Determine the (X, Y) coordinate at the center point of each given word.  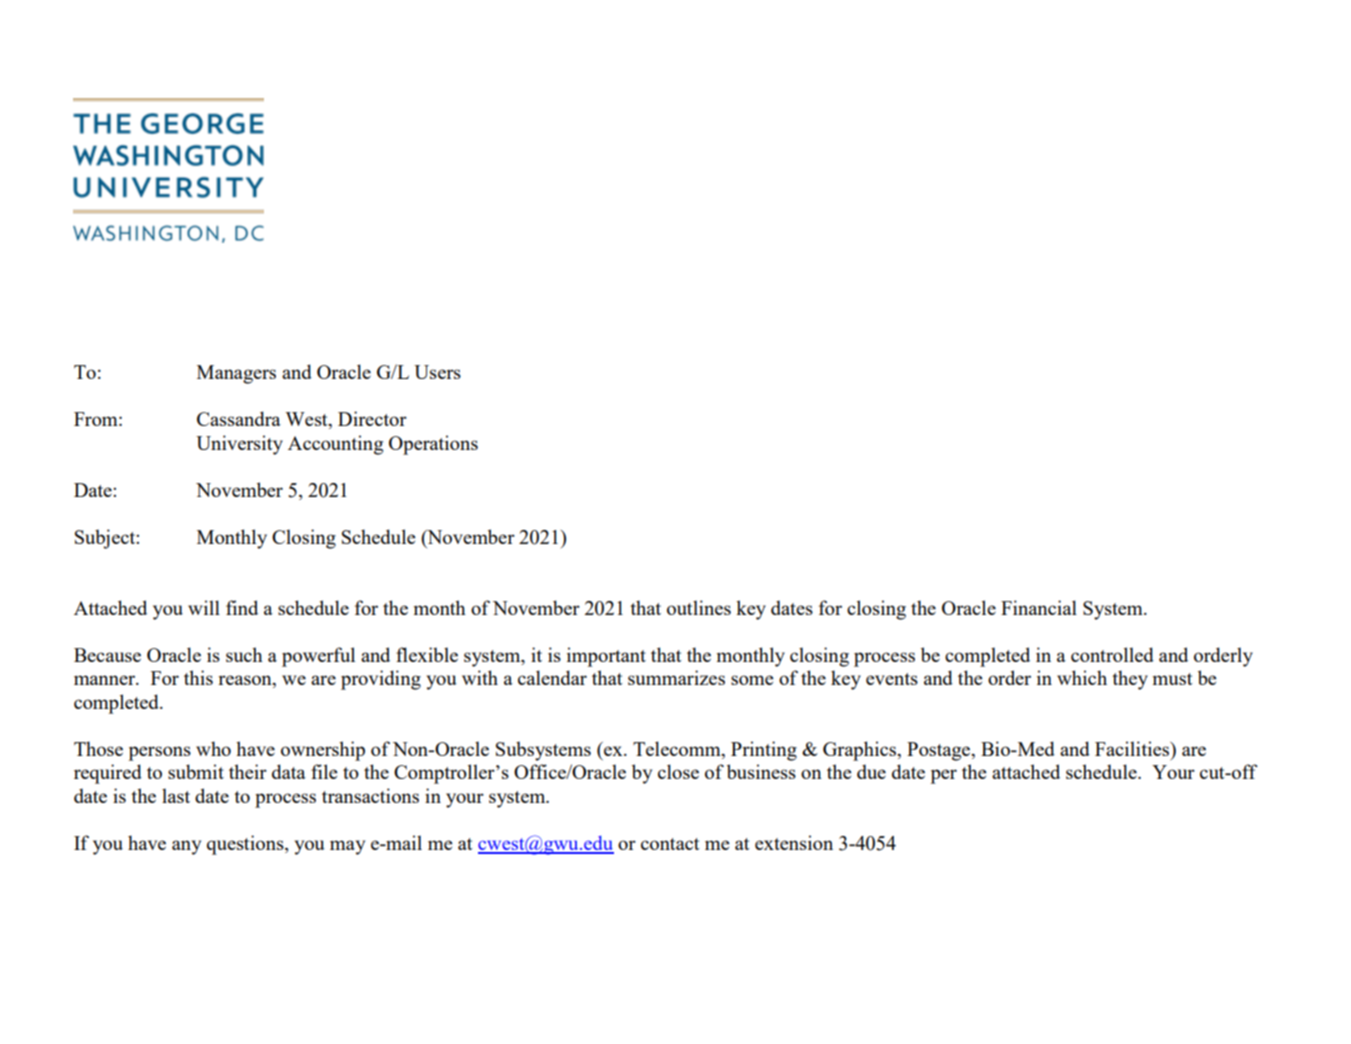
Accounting (335, 445)
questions (246, 845)
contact (670, 844)
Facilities (1133, 750)
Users (437, 372)
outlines (699, 607)
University (239, 445)
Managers (236, 374)
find (242, 607)
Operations (433, 445)
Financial (1039, 607)
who (213, 748)
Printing (764, 751)
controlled (1112, 654)
